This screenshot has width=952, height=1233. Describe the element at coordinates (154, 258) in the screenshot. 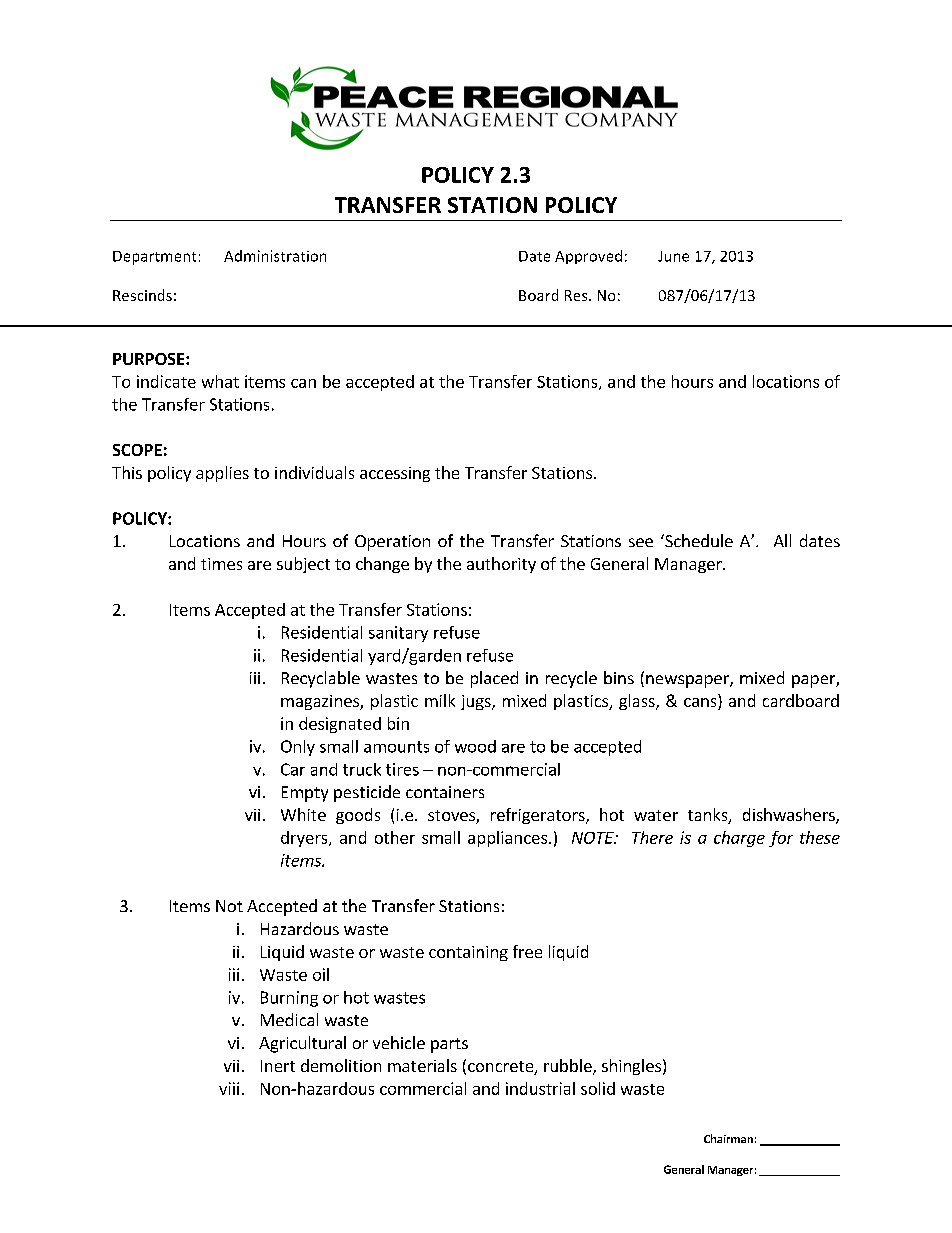

I see `Department` at that location.
